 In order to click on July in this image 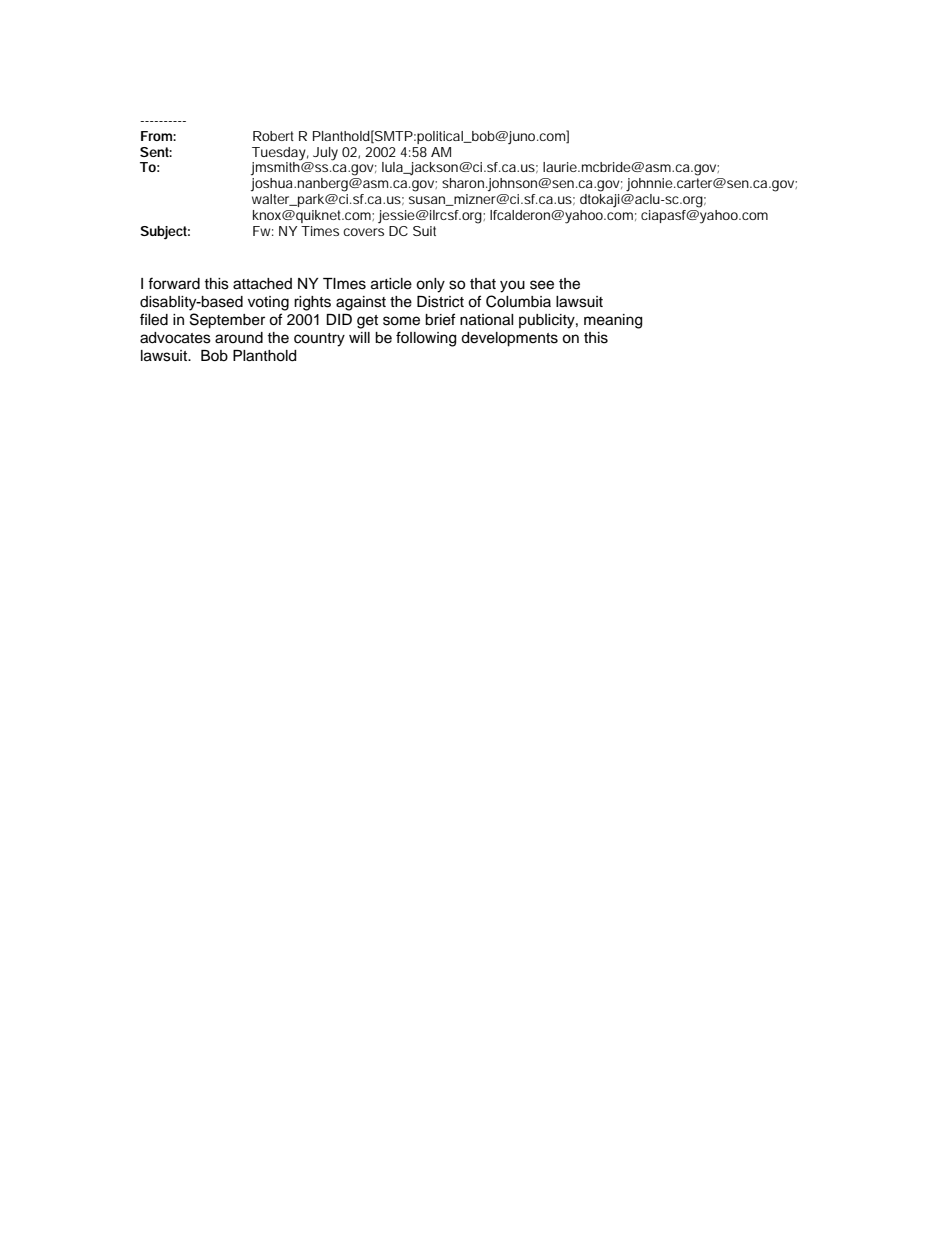, I will do `click(325, 154)`.
